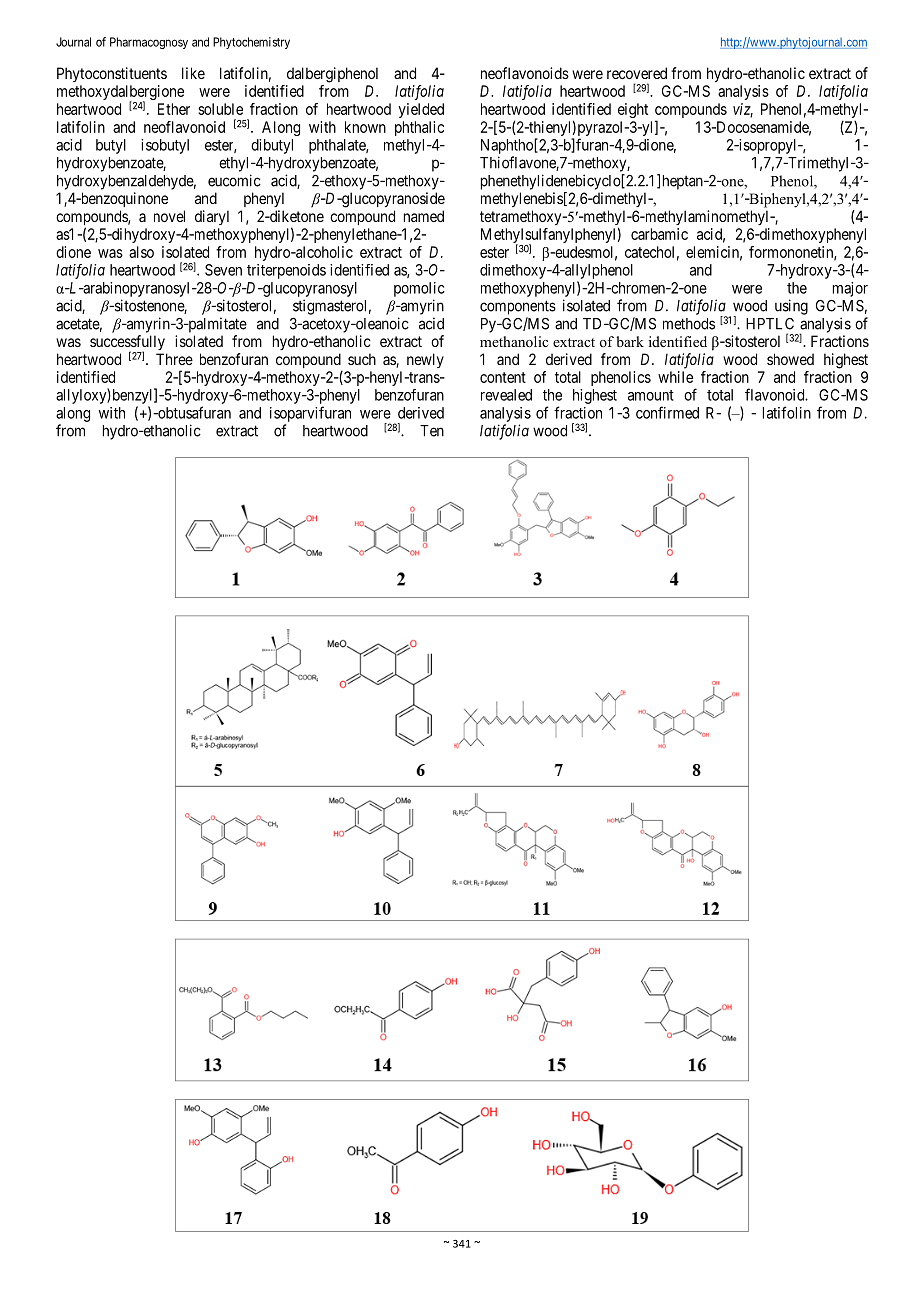  What do you see at coordinates (850, 289) in the document?
I see `major` at bounding box center [850, 289].
